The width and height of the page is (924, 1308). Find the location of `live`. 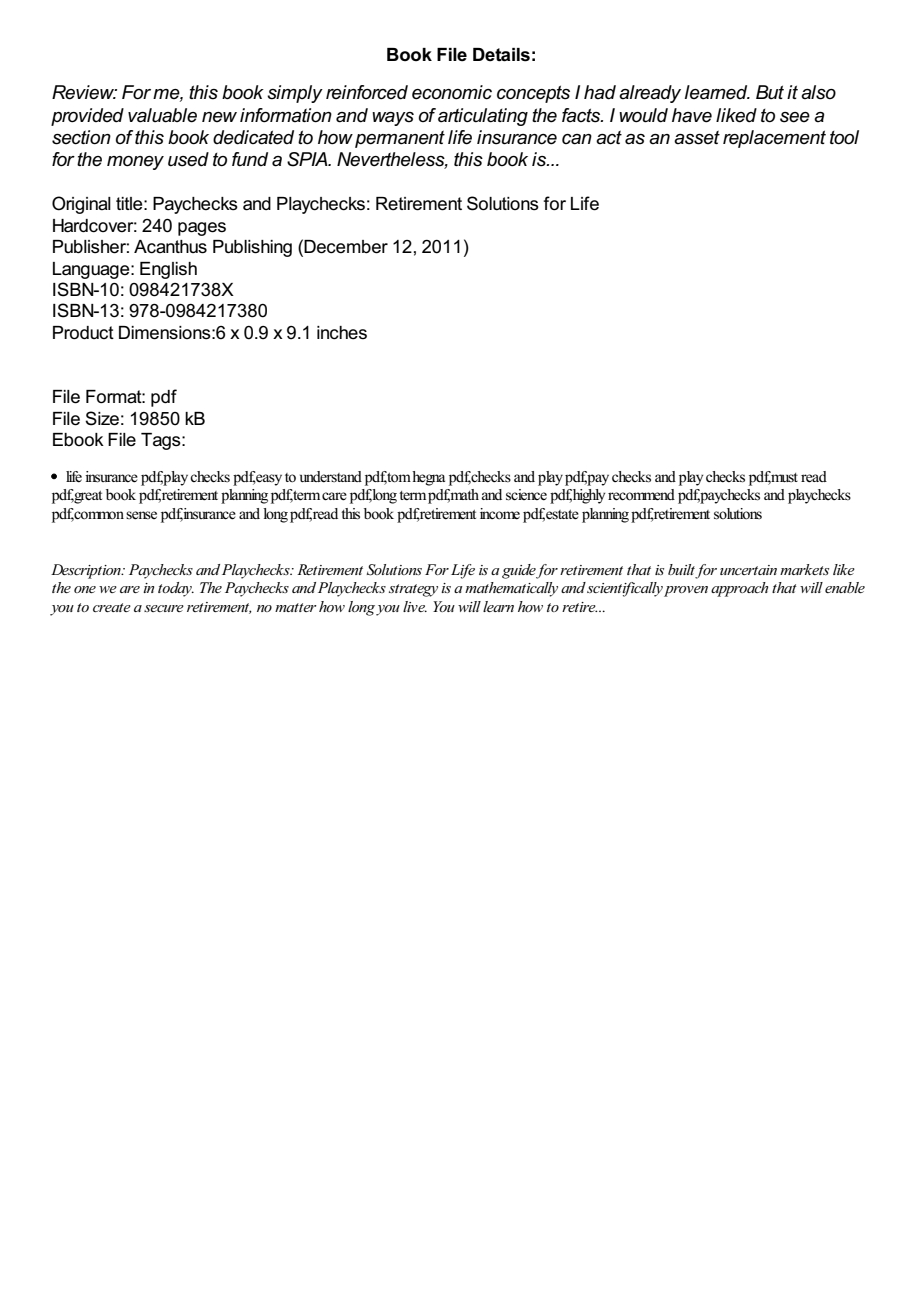

live is located at coordinates (415, 606).
